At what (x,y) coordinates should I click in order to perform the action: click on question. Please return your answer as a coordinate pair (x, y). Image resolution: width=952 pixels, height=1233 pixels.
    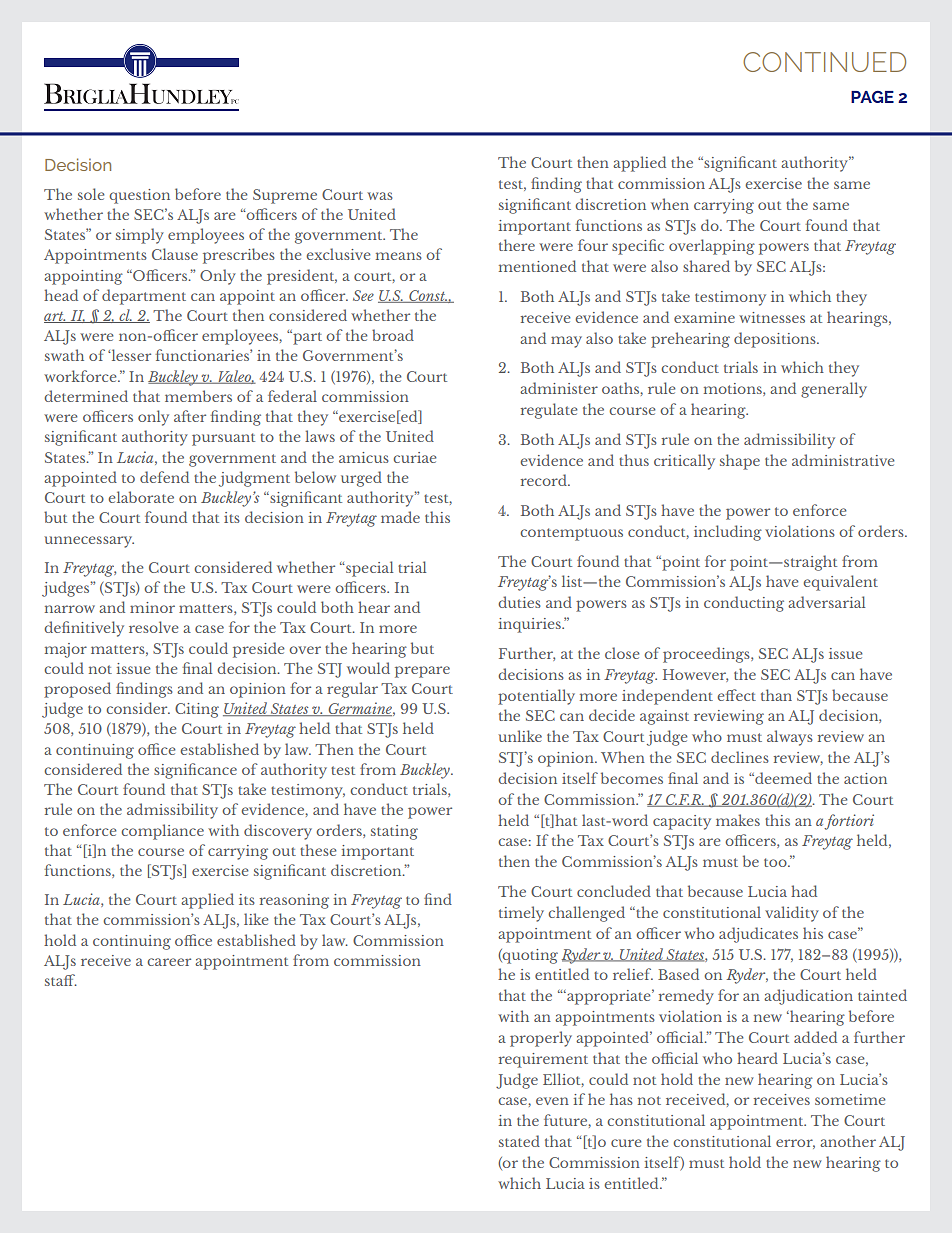
    Looking at the image, I should click on (139, 196).
